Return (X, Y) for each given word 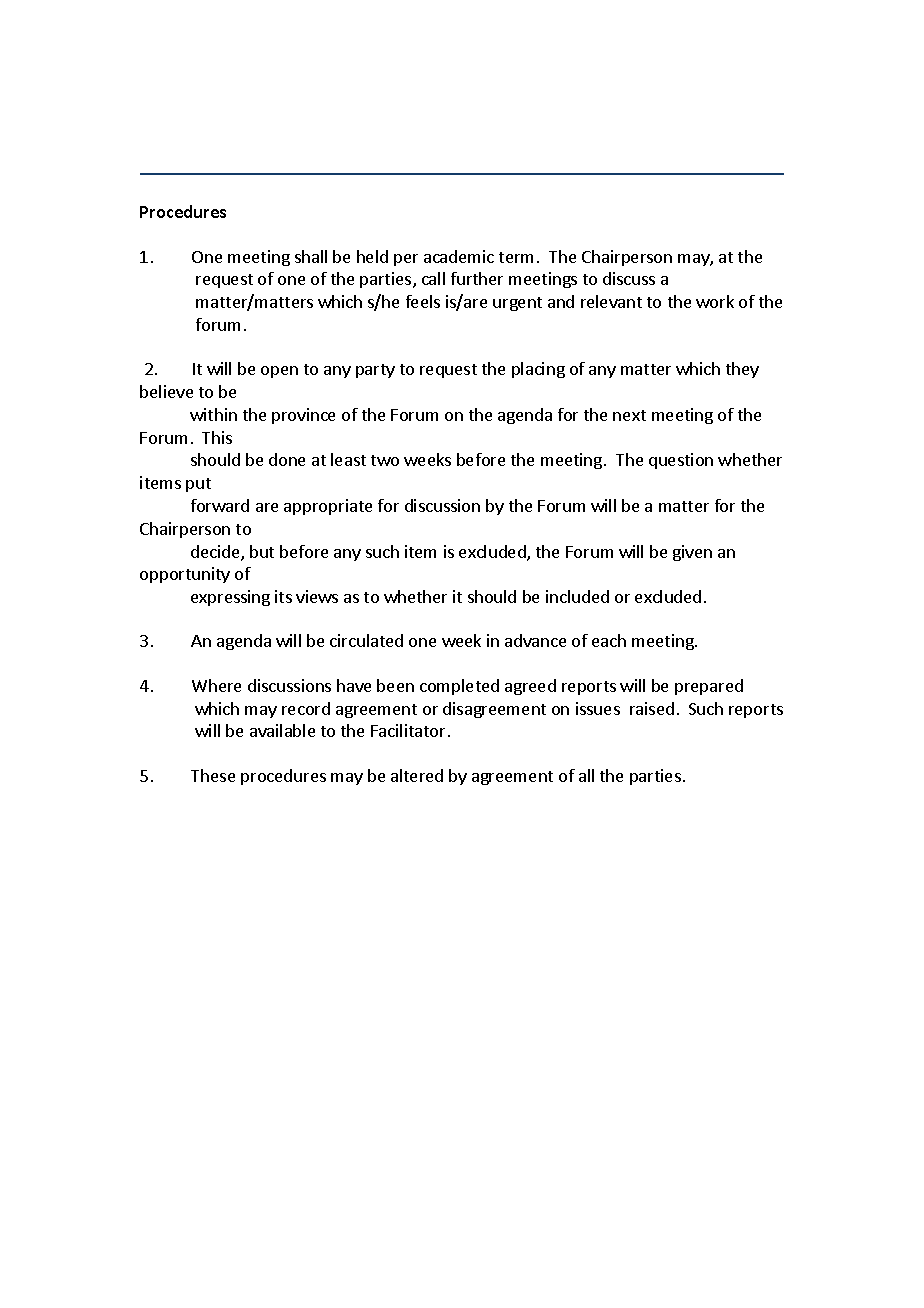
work (715, 301)
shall (311, 256)
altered (417, 775)
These (213, 775)
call (433, 278)
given (692, 553)
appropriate (328, 507)
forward (220, 505)
